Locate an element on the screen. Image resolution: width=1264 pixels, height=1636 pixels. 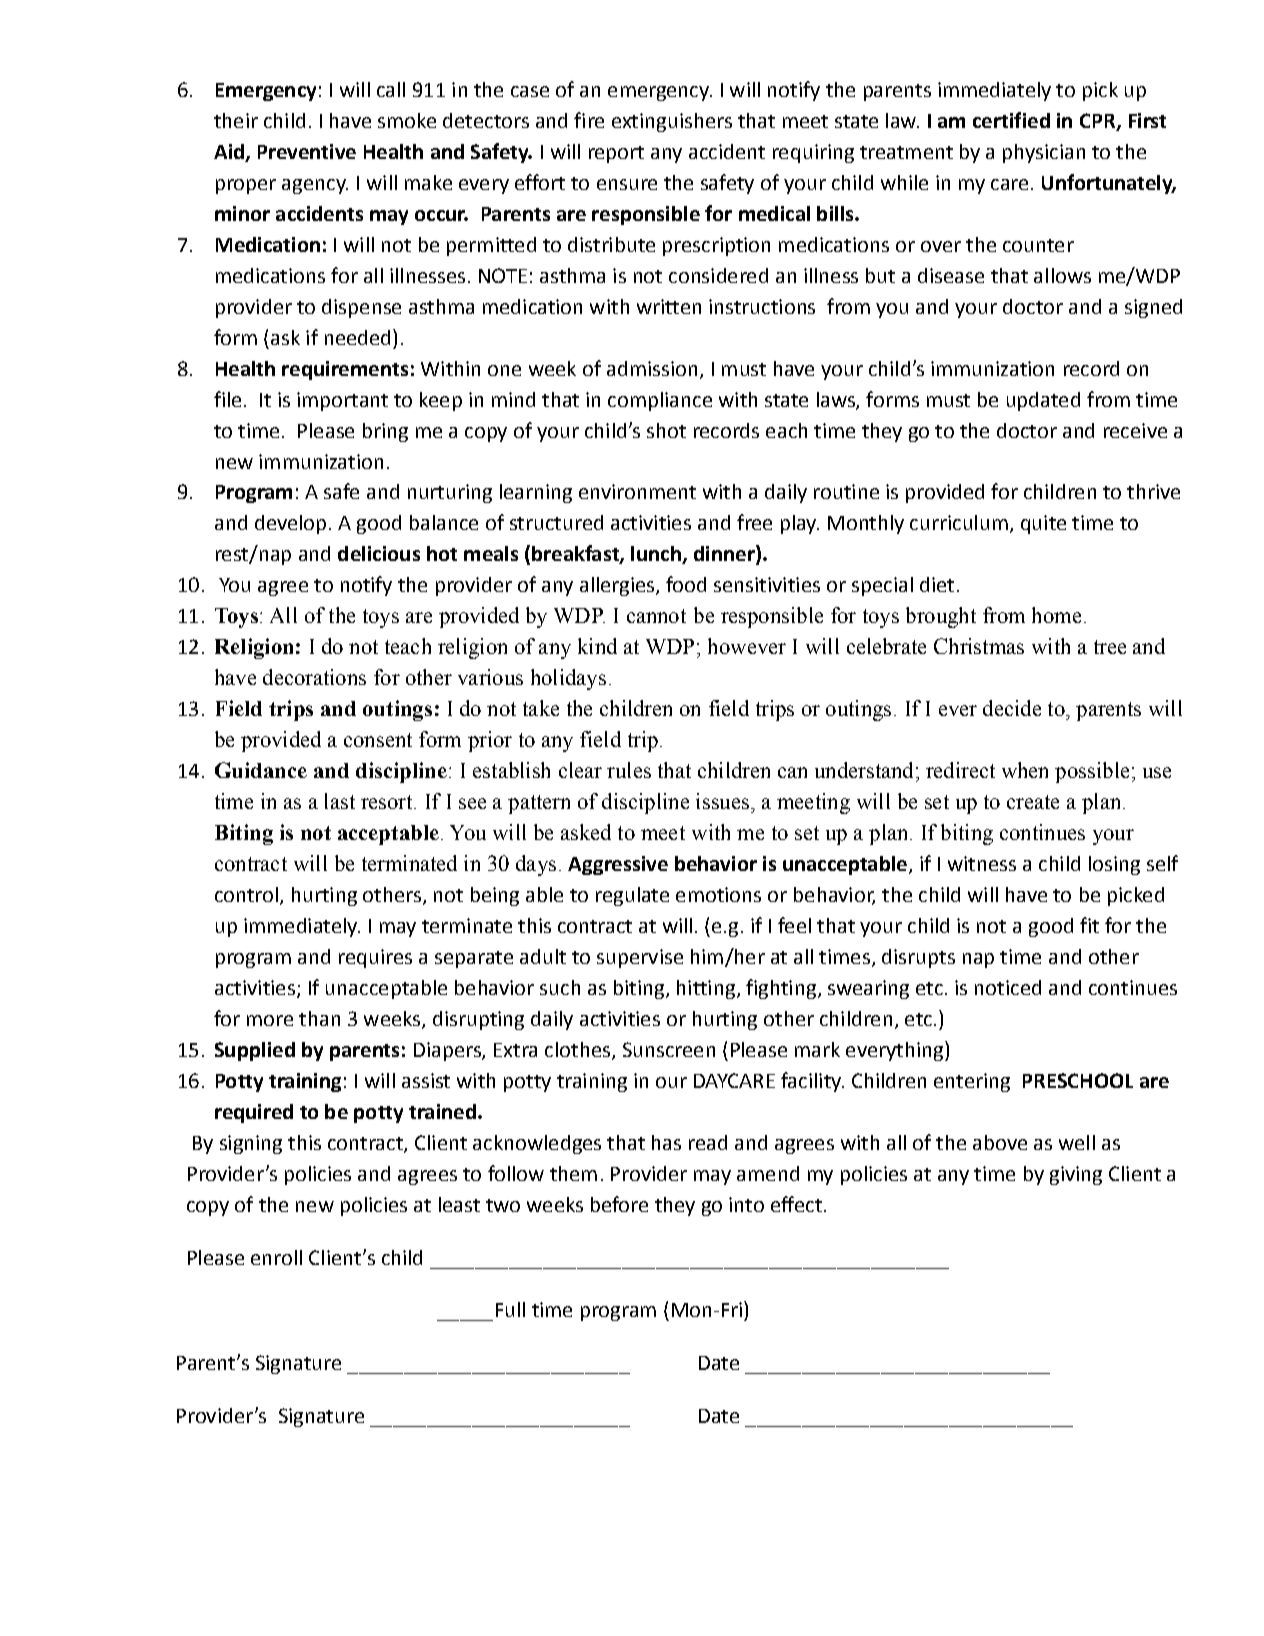
receive is located at coordinates (1135, 430).
